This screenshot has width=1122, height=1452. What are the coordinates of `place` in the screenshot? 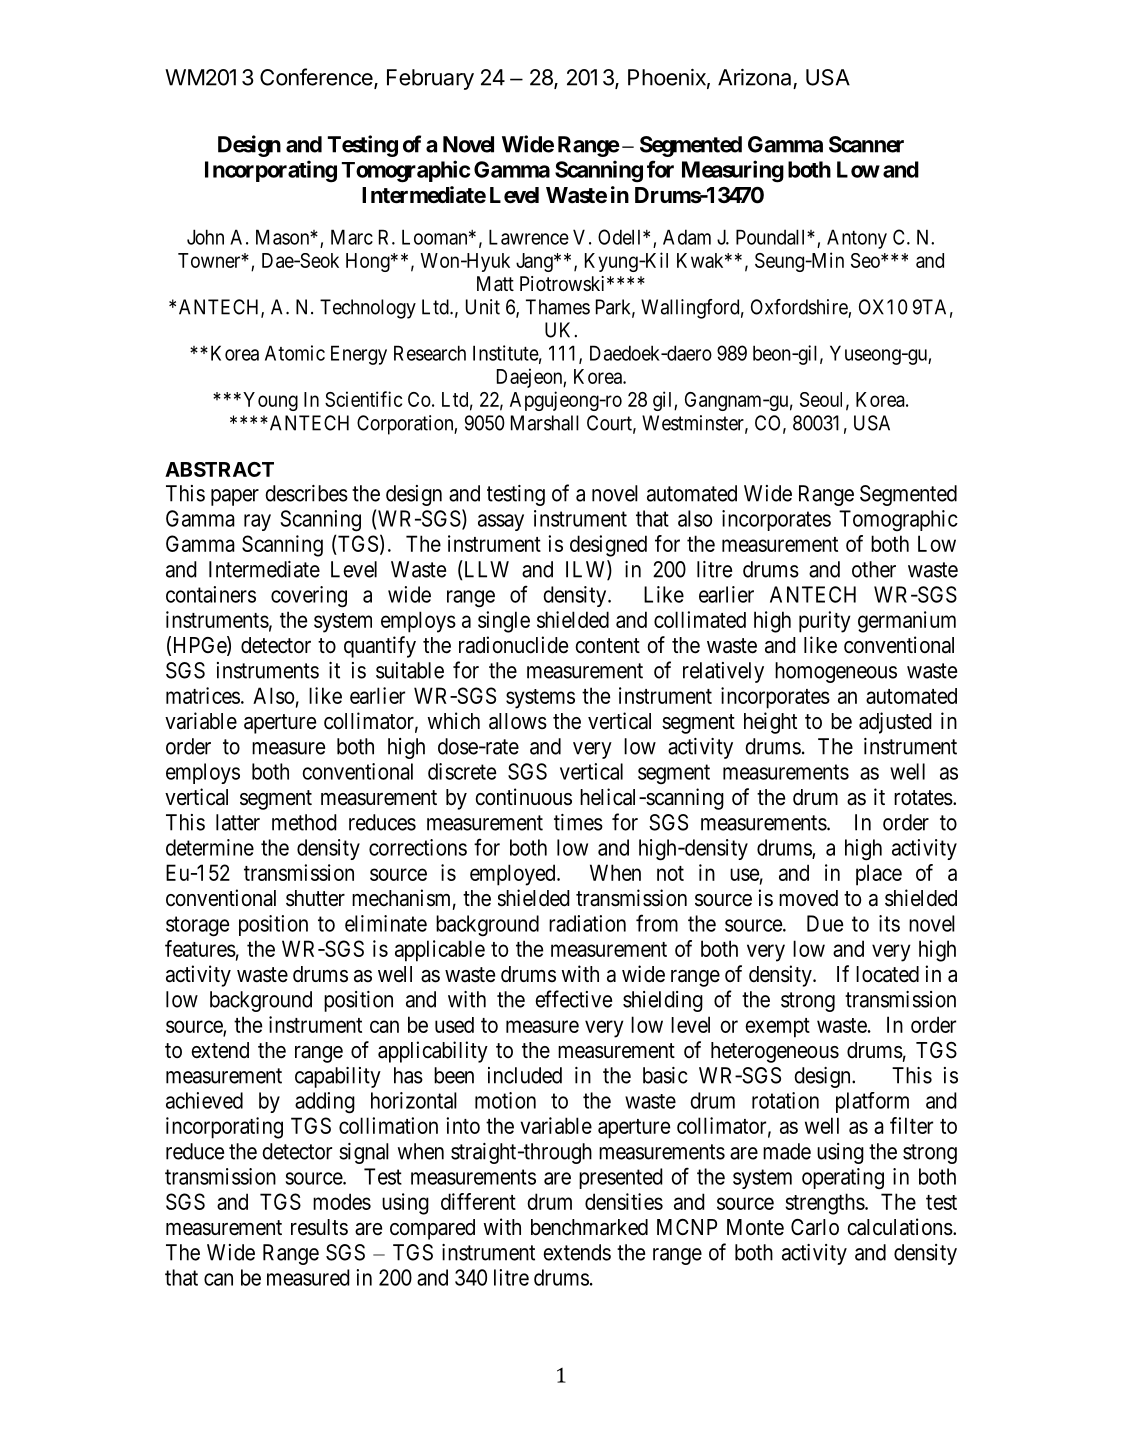 It's located at (879, 875).
